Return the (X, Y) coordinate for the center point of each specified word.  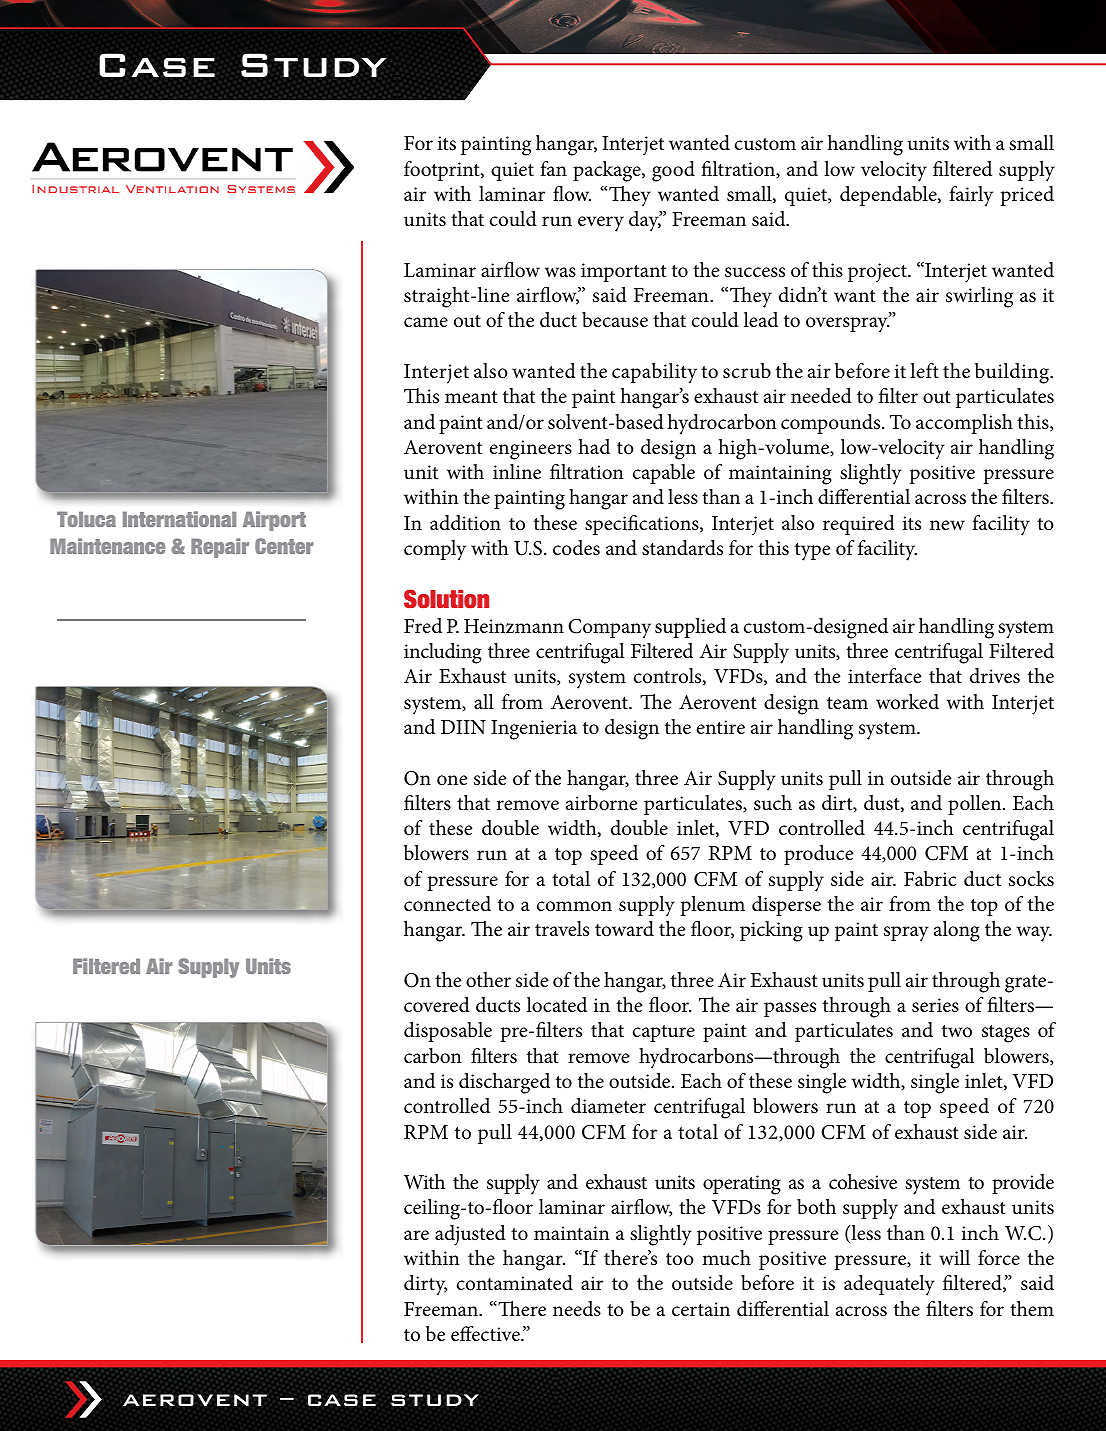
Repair (220, 548)
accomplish (964, 424)
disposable (448, 1032)
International (179, 519)
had (594, 446)
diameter (608, 1106)
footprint (443, 171)
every (601, 224)
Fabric (930, 878)
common (574, 906)
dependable (889, 196)
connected (447, 904)
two (957, 1031)
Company (609, 629)
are (416, 1235)
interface (884, 676)
